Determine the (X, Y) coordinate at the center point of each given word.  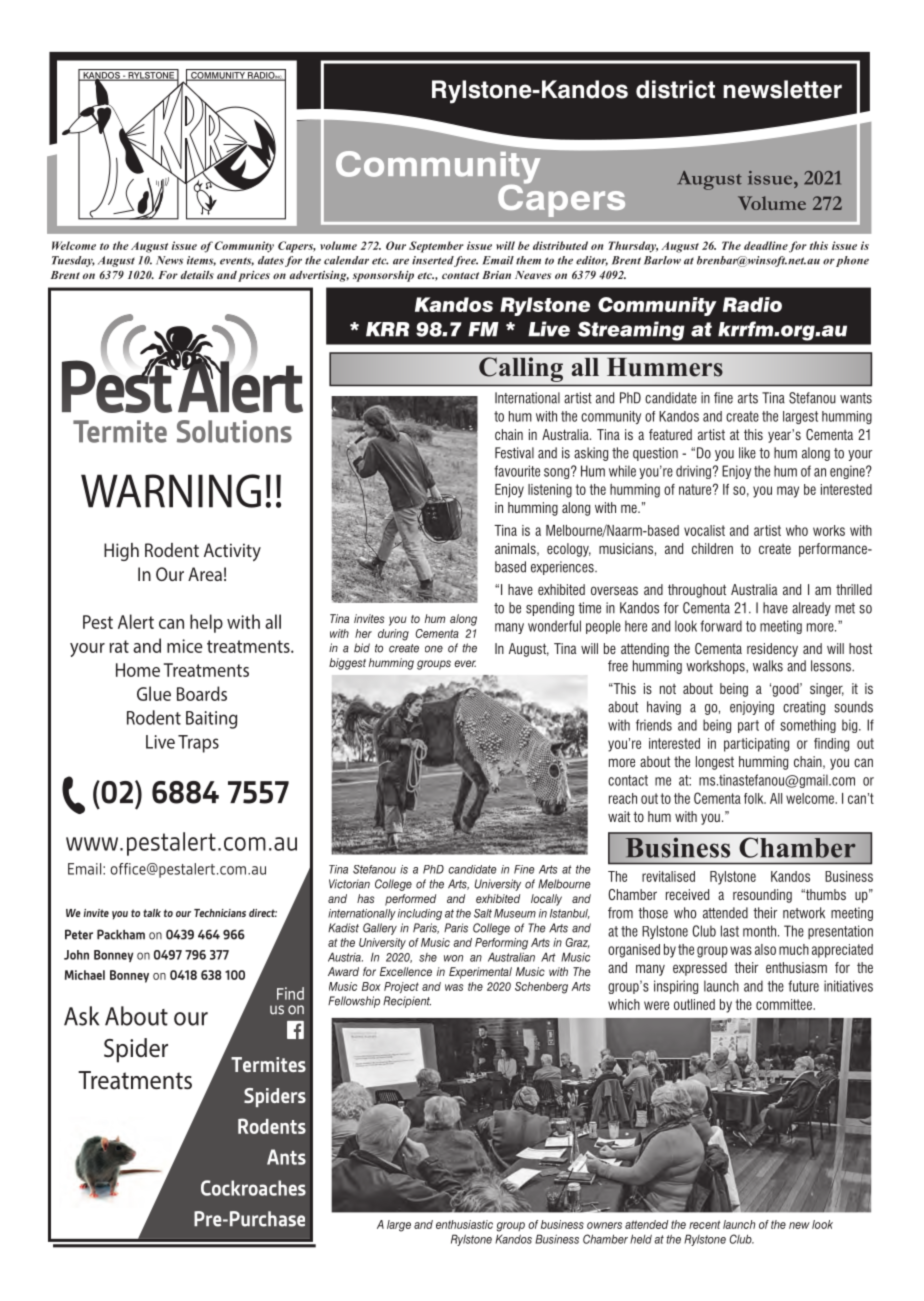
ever (465, 663)
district (675, 89)
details (197, 275)
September (436, 247)
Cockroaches (253, 1188)
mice (185, 646)
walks (768, 666)
